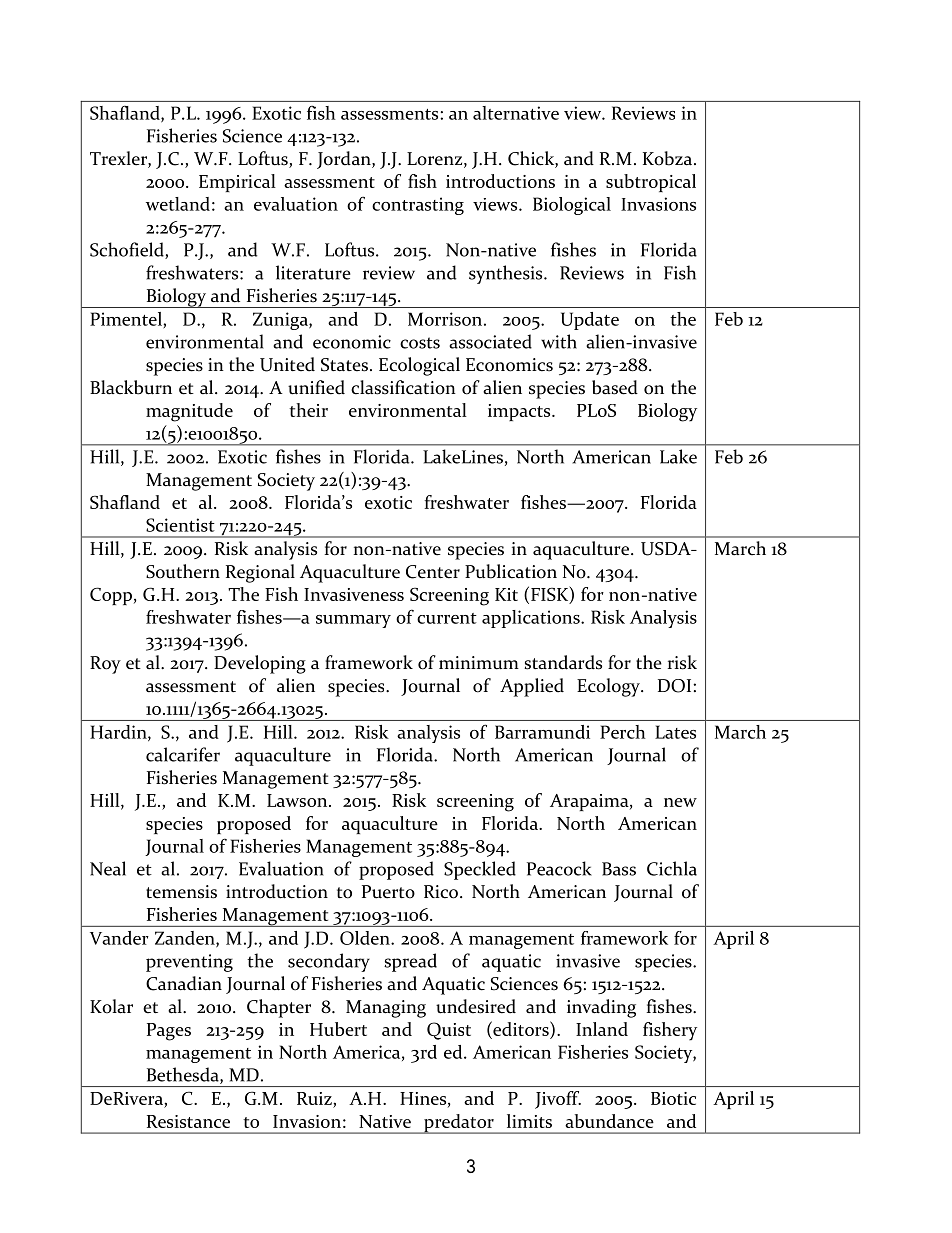  What do you see at coordinates (188, 1121) in the image?
I see `Resistance` at bounding box center [188, 1121].
